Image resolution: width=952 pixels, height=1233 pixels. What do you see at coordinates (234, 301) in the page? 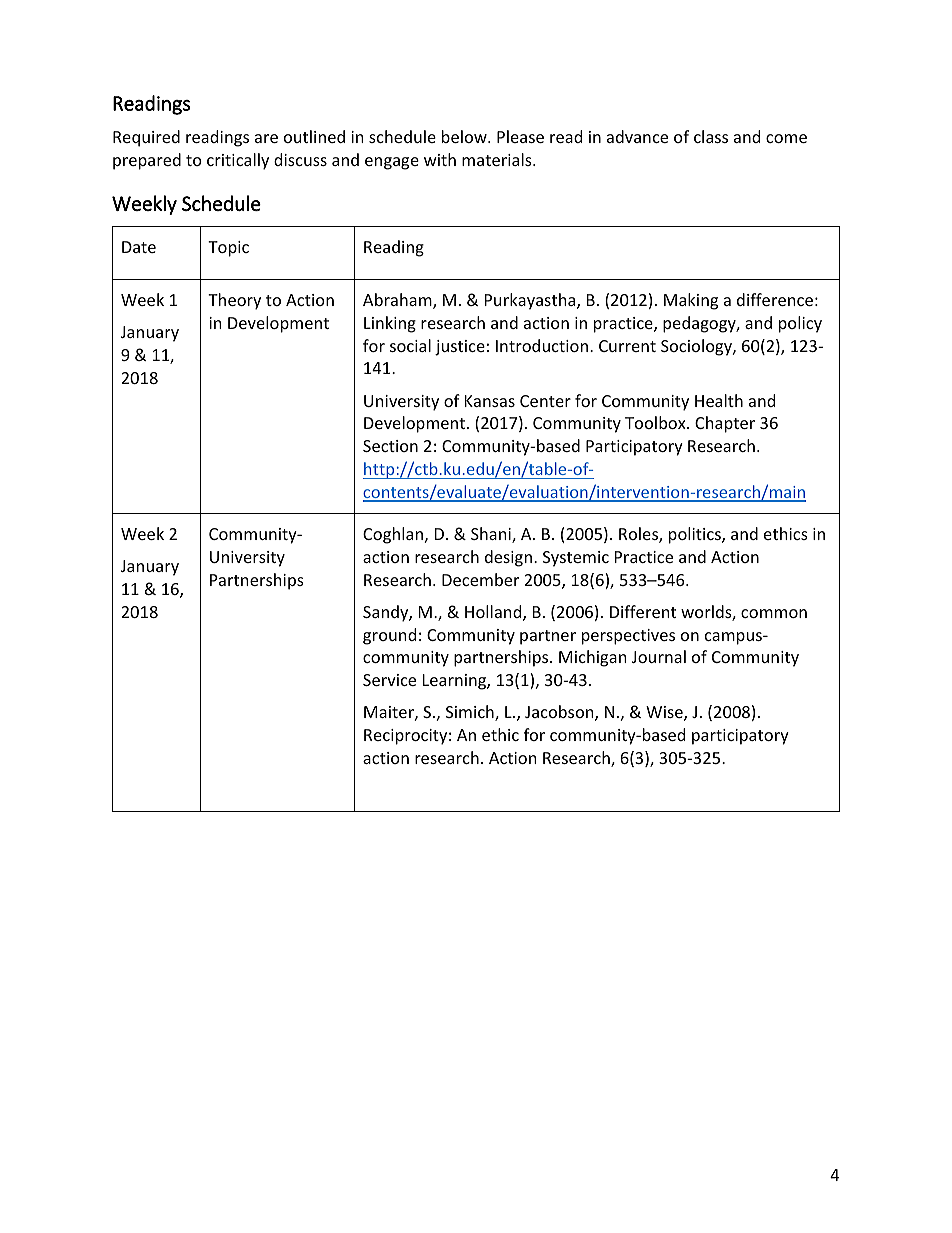
I see `Theory` at bounding box center [234, 301].
